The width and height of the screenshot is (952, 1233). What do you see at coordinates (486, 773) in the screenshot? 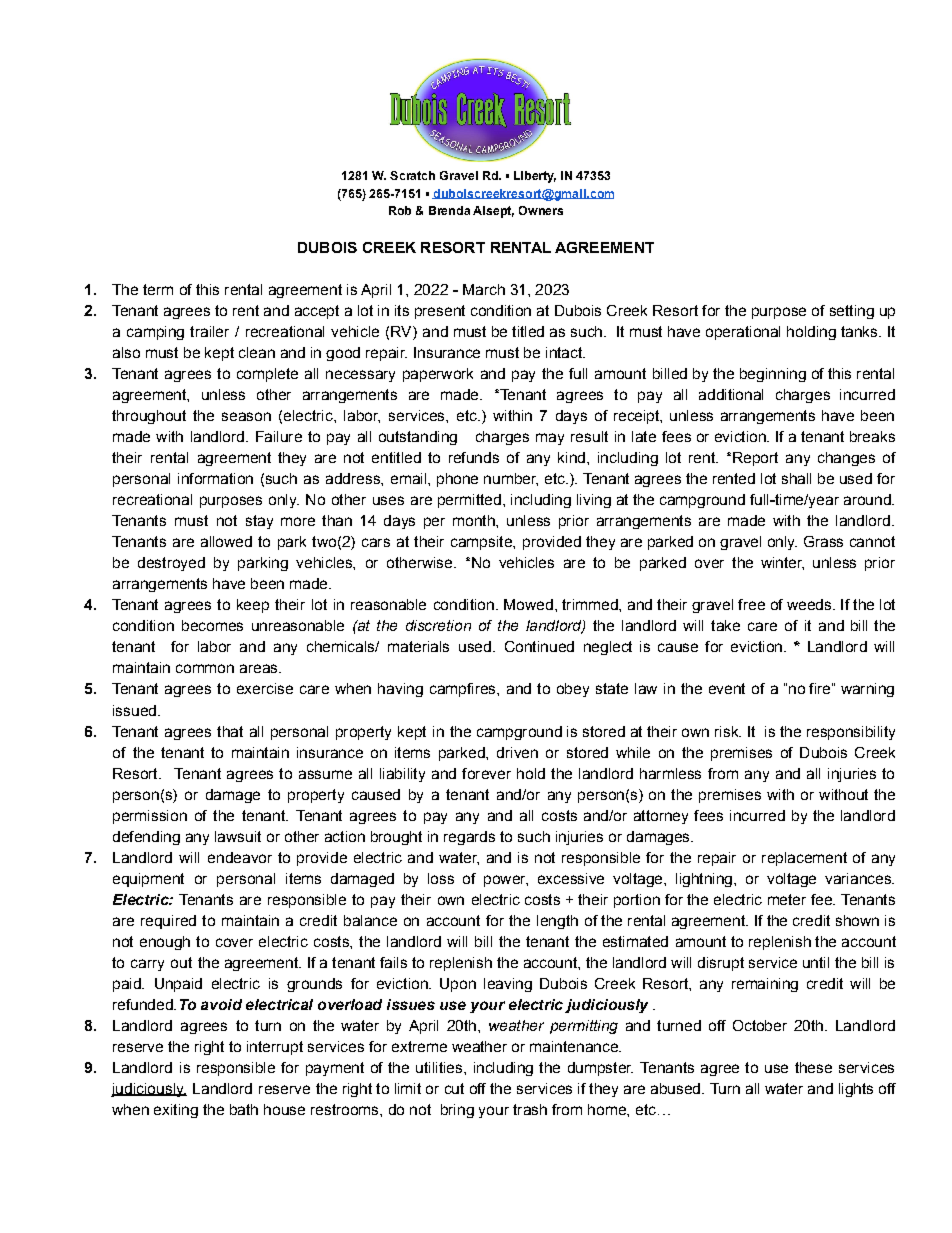
I see `forever` at bounding box center [486, 773].
